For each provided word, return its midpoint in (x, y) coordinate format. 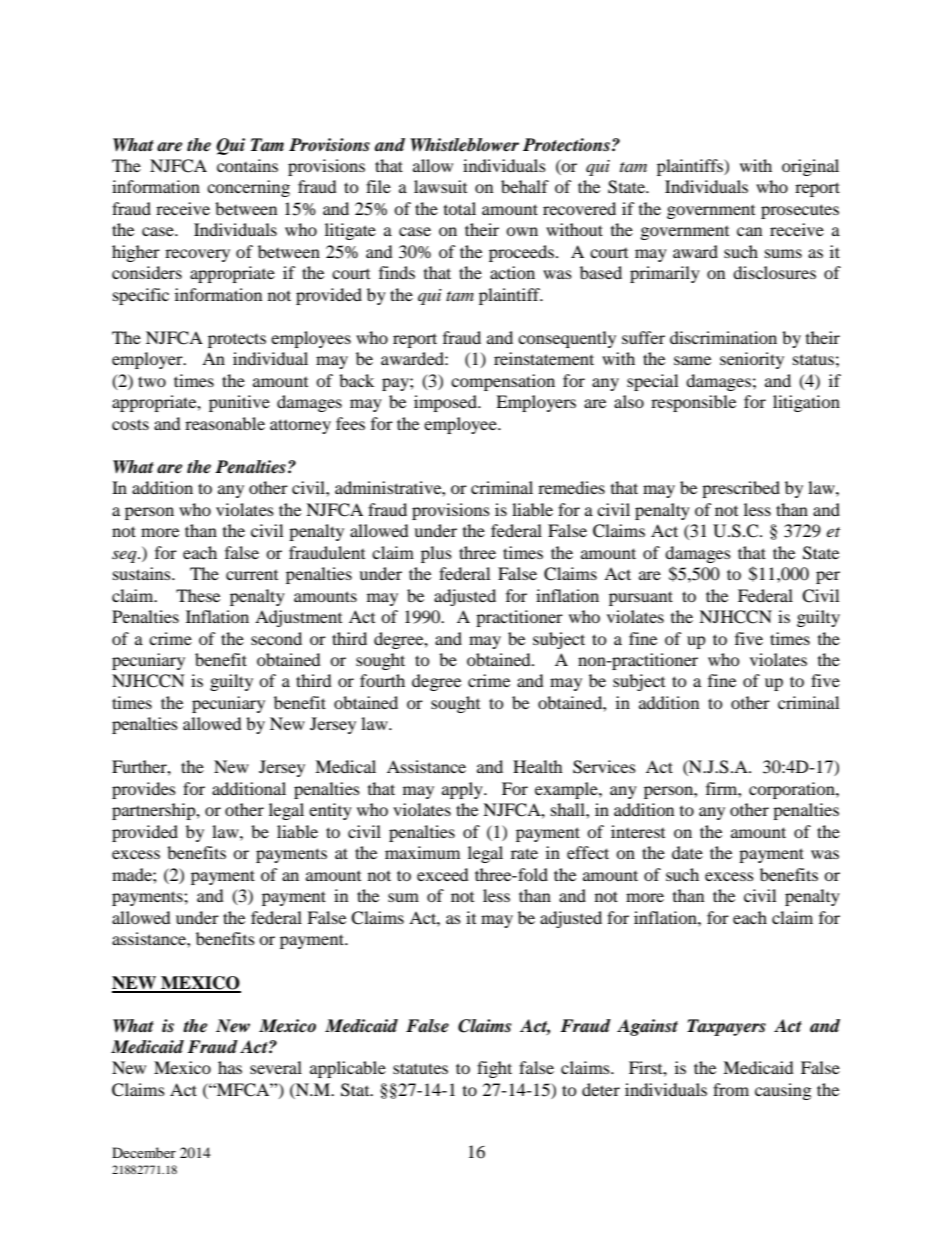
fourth (382, 680)
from (731, 1089)
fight (494, 1069)
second (276, 638)
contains (247, 165)
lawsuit (440, 186)
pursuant (641, 598)
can (749, 231)
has (230, 1067)
